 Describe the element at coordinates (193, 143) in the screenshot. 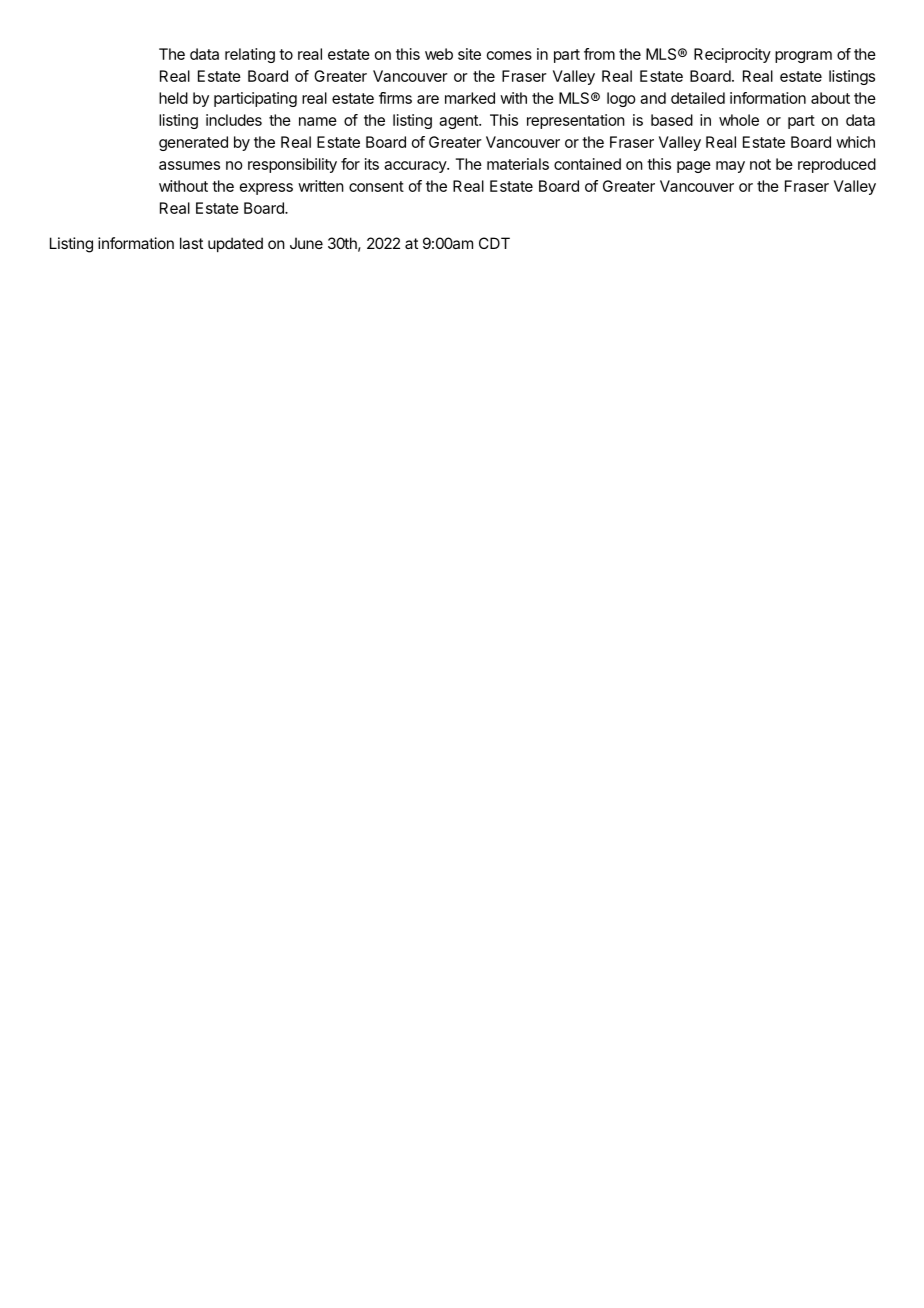

I see `generated` at that location.
